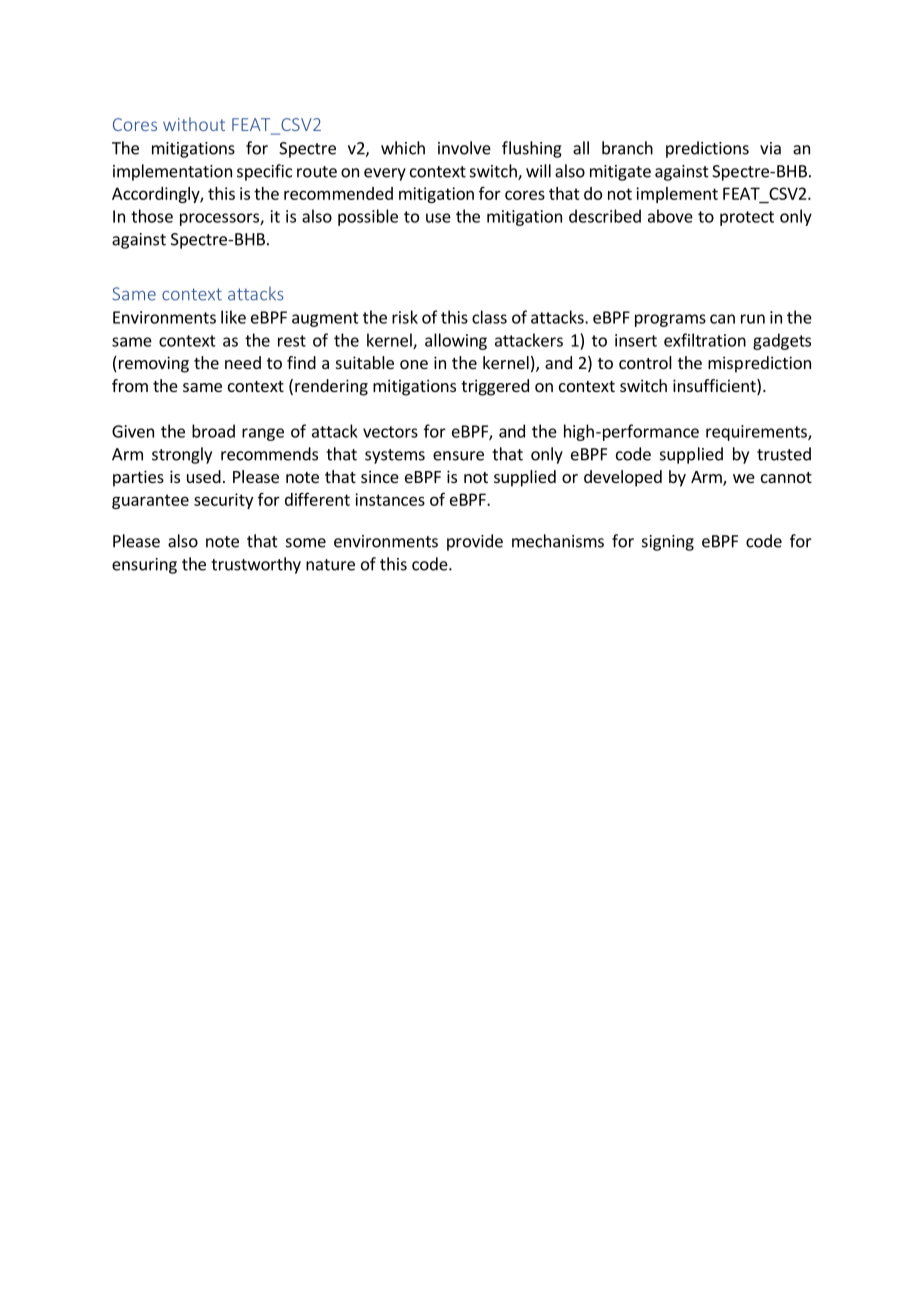 This page has width=924, height=1308. I want to click on requirements, so click(757, 433).
